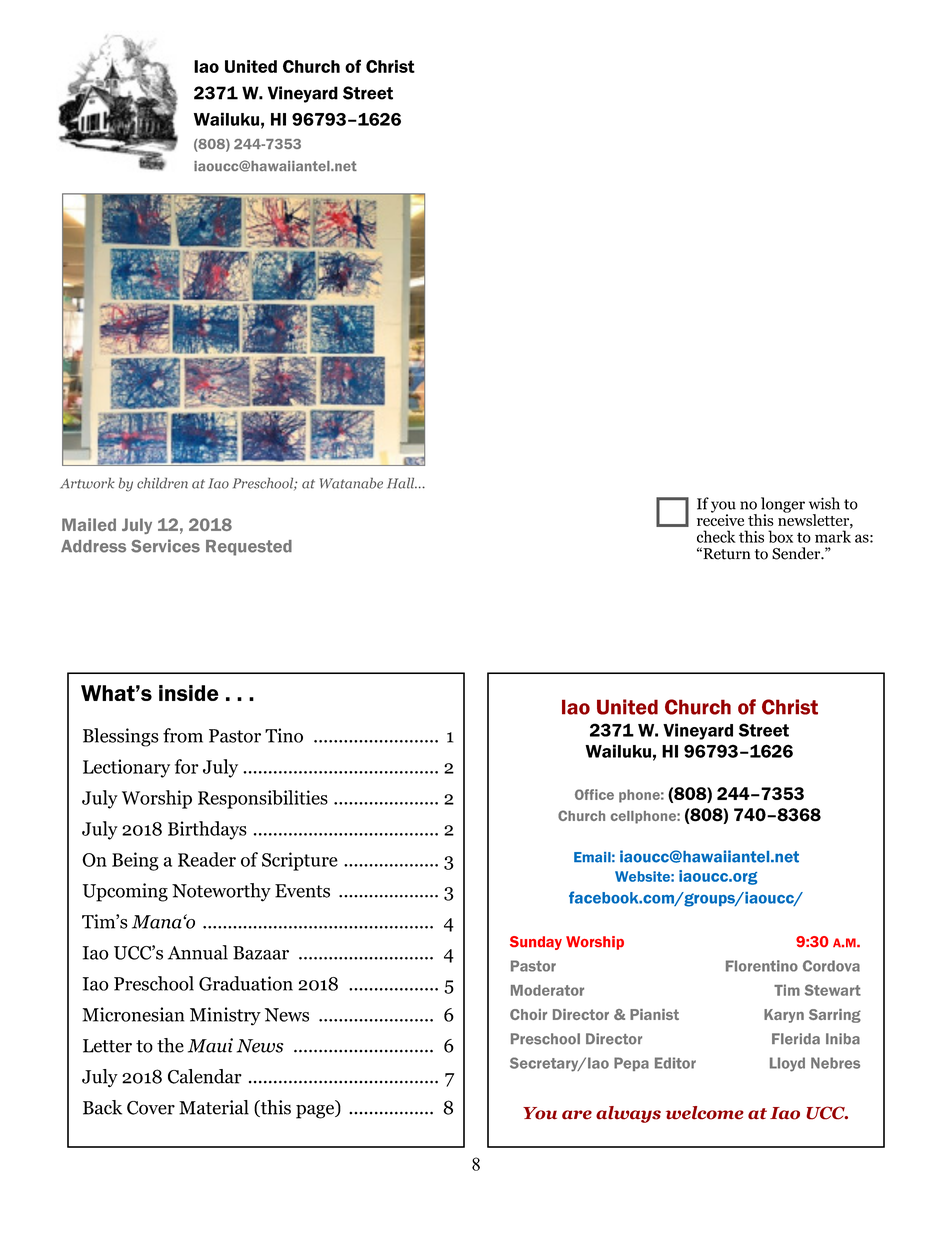 The width and height of the screenshot is (952, 1233). I want to click on Office, so click(594, 794).
